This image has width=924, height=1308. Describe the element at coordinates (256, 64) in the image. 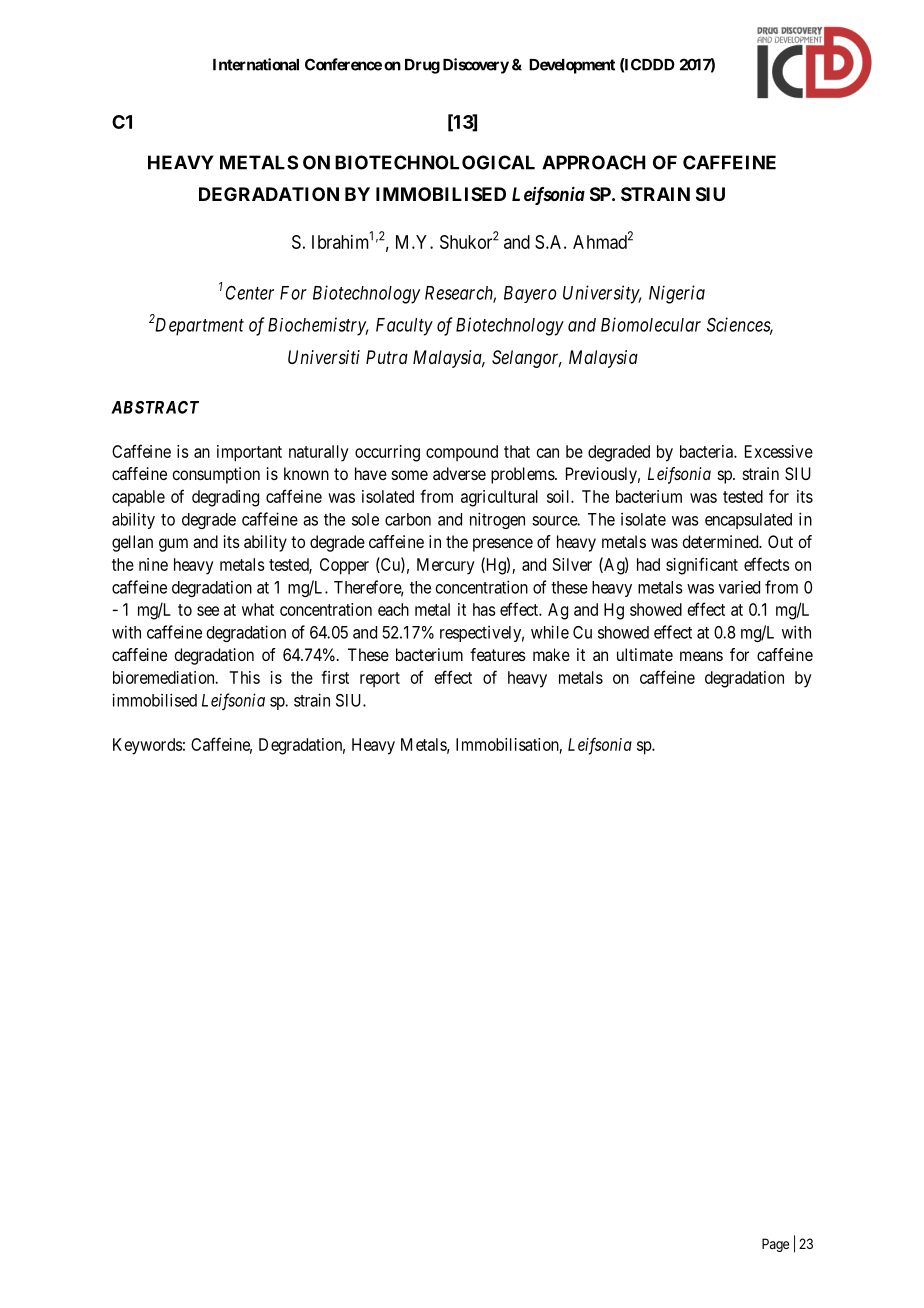

I see `International` at that location.
